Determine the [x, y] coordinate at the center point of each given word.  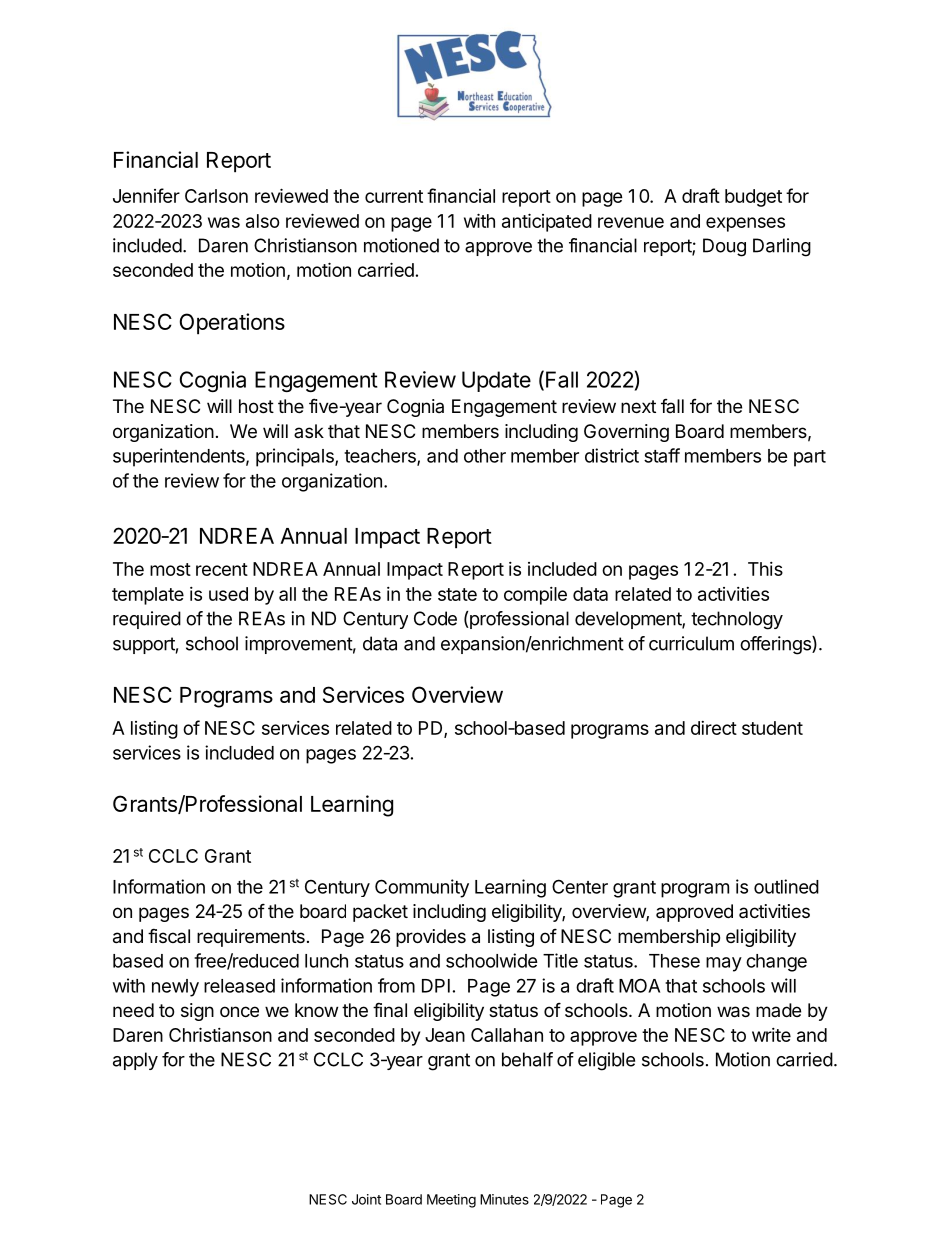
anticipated [547, 222]
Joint [366, 1199]
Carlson [216, 196]
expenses [745, 224]
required [147, 620]
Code [435, 618]
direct [714, 728]
